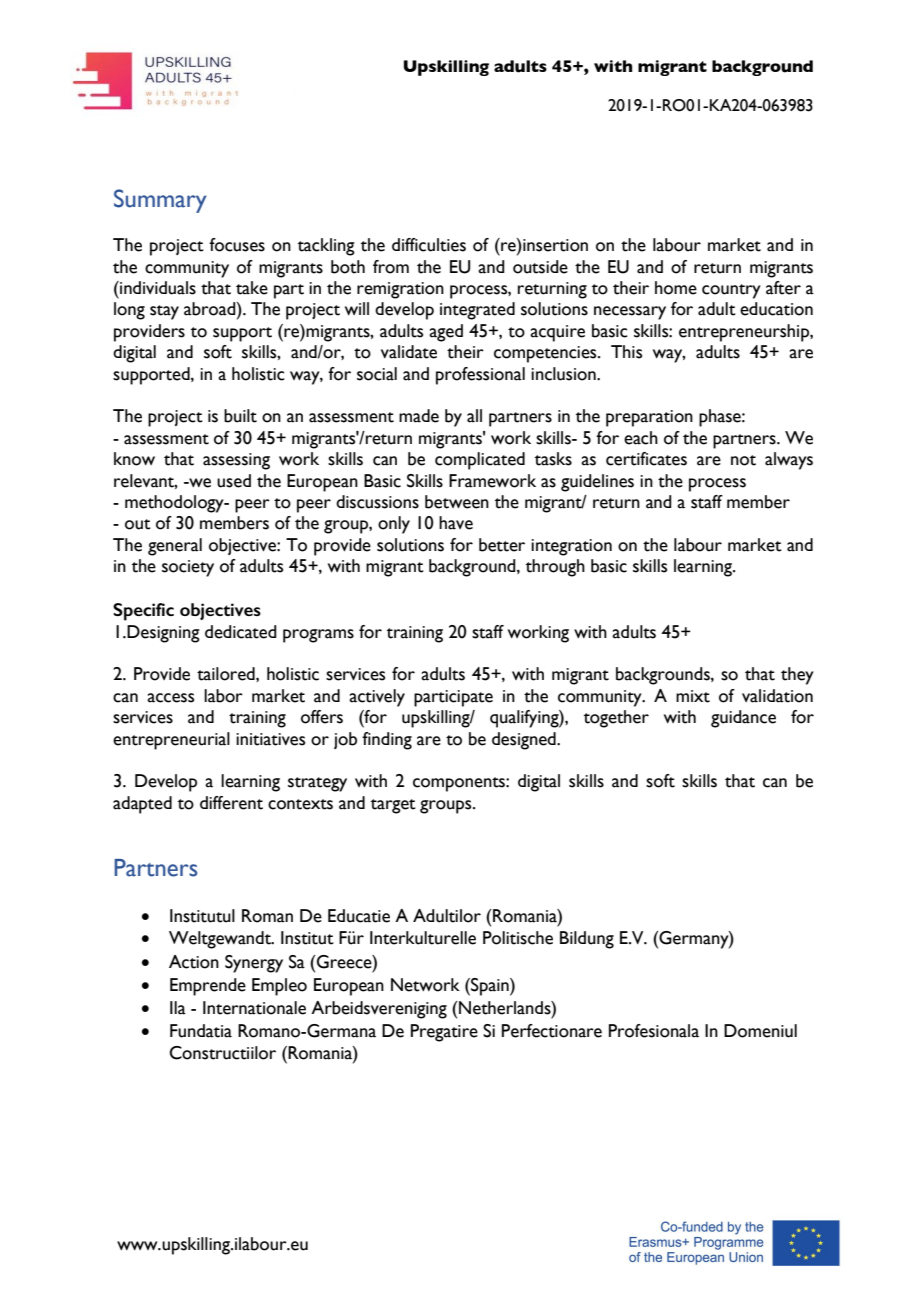 Image resolution: width=924 pixels, height=1308 pixels. Describe the element at coordinates (241, 632) in the image. I see `dedicated` at that location.
